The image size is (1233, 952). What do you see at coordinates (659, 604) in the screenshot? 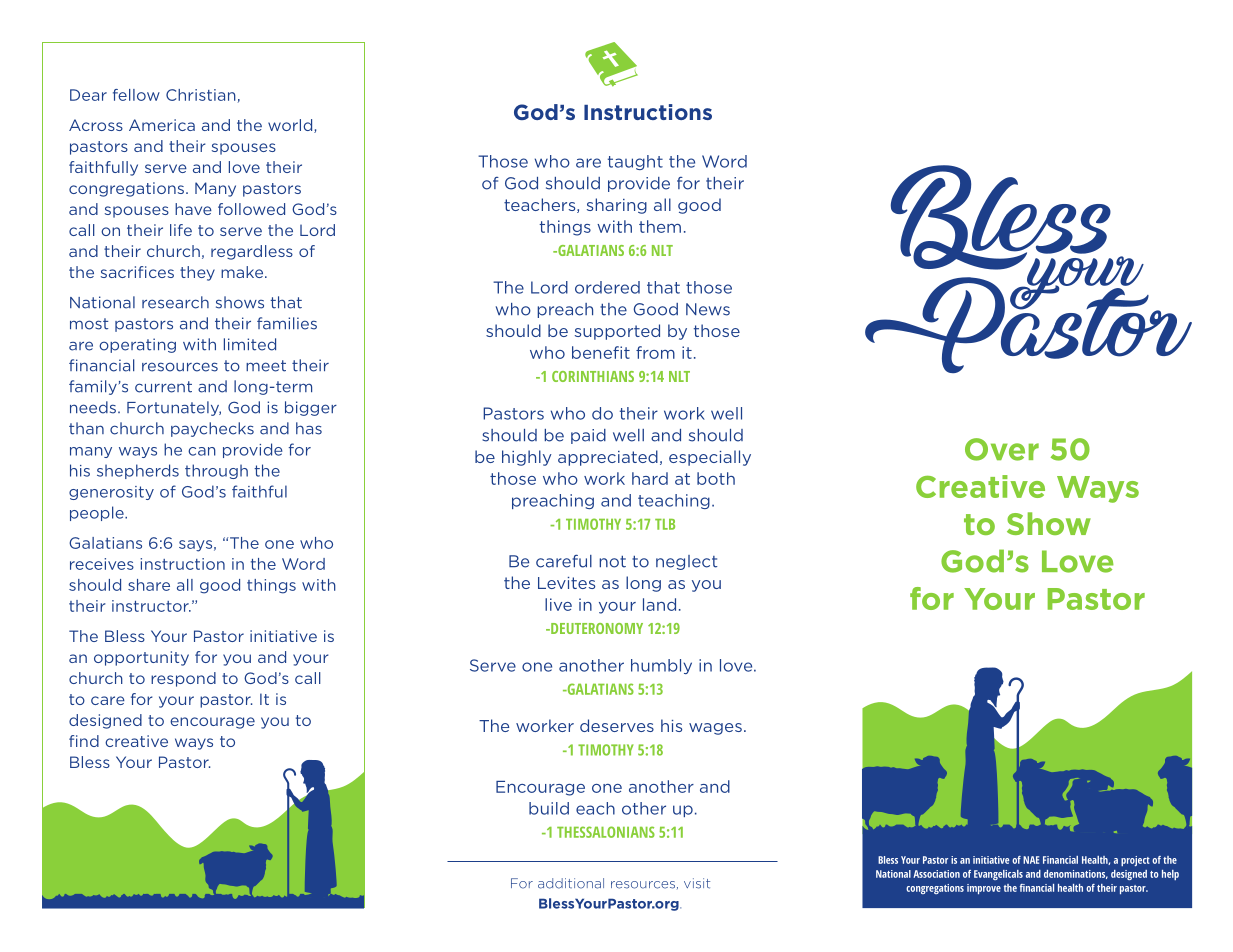
I see `land` at bounding box center [659, 604].
